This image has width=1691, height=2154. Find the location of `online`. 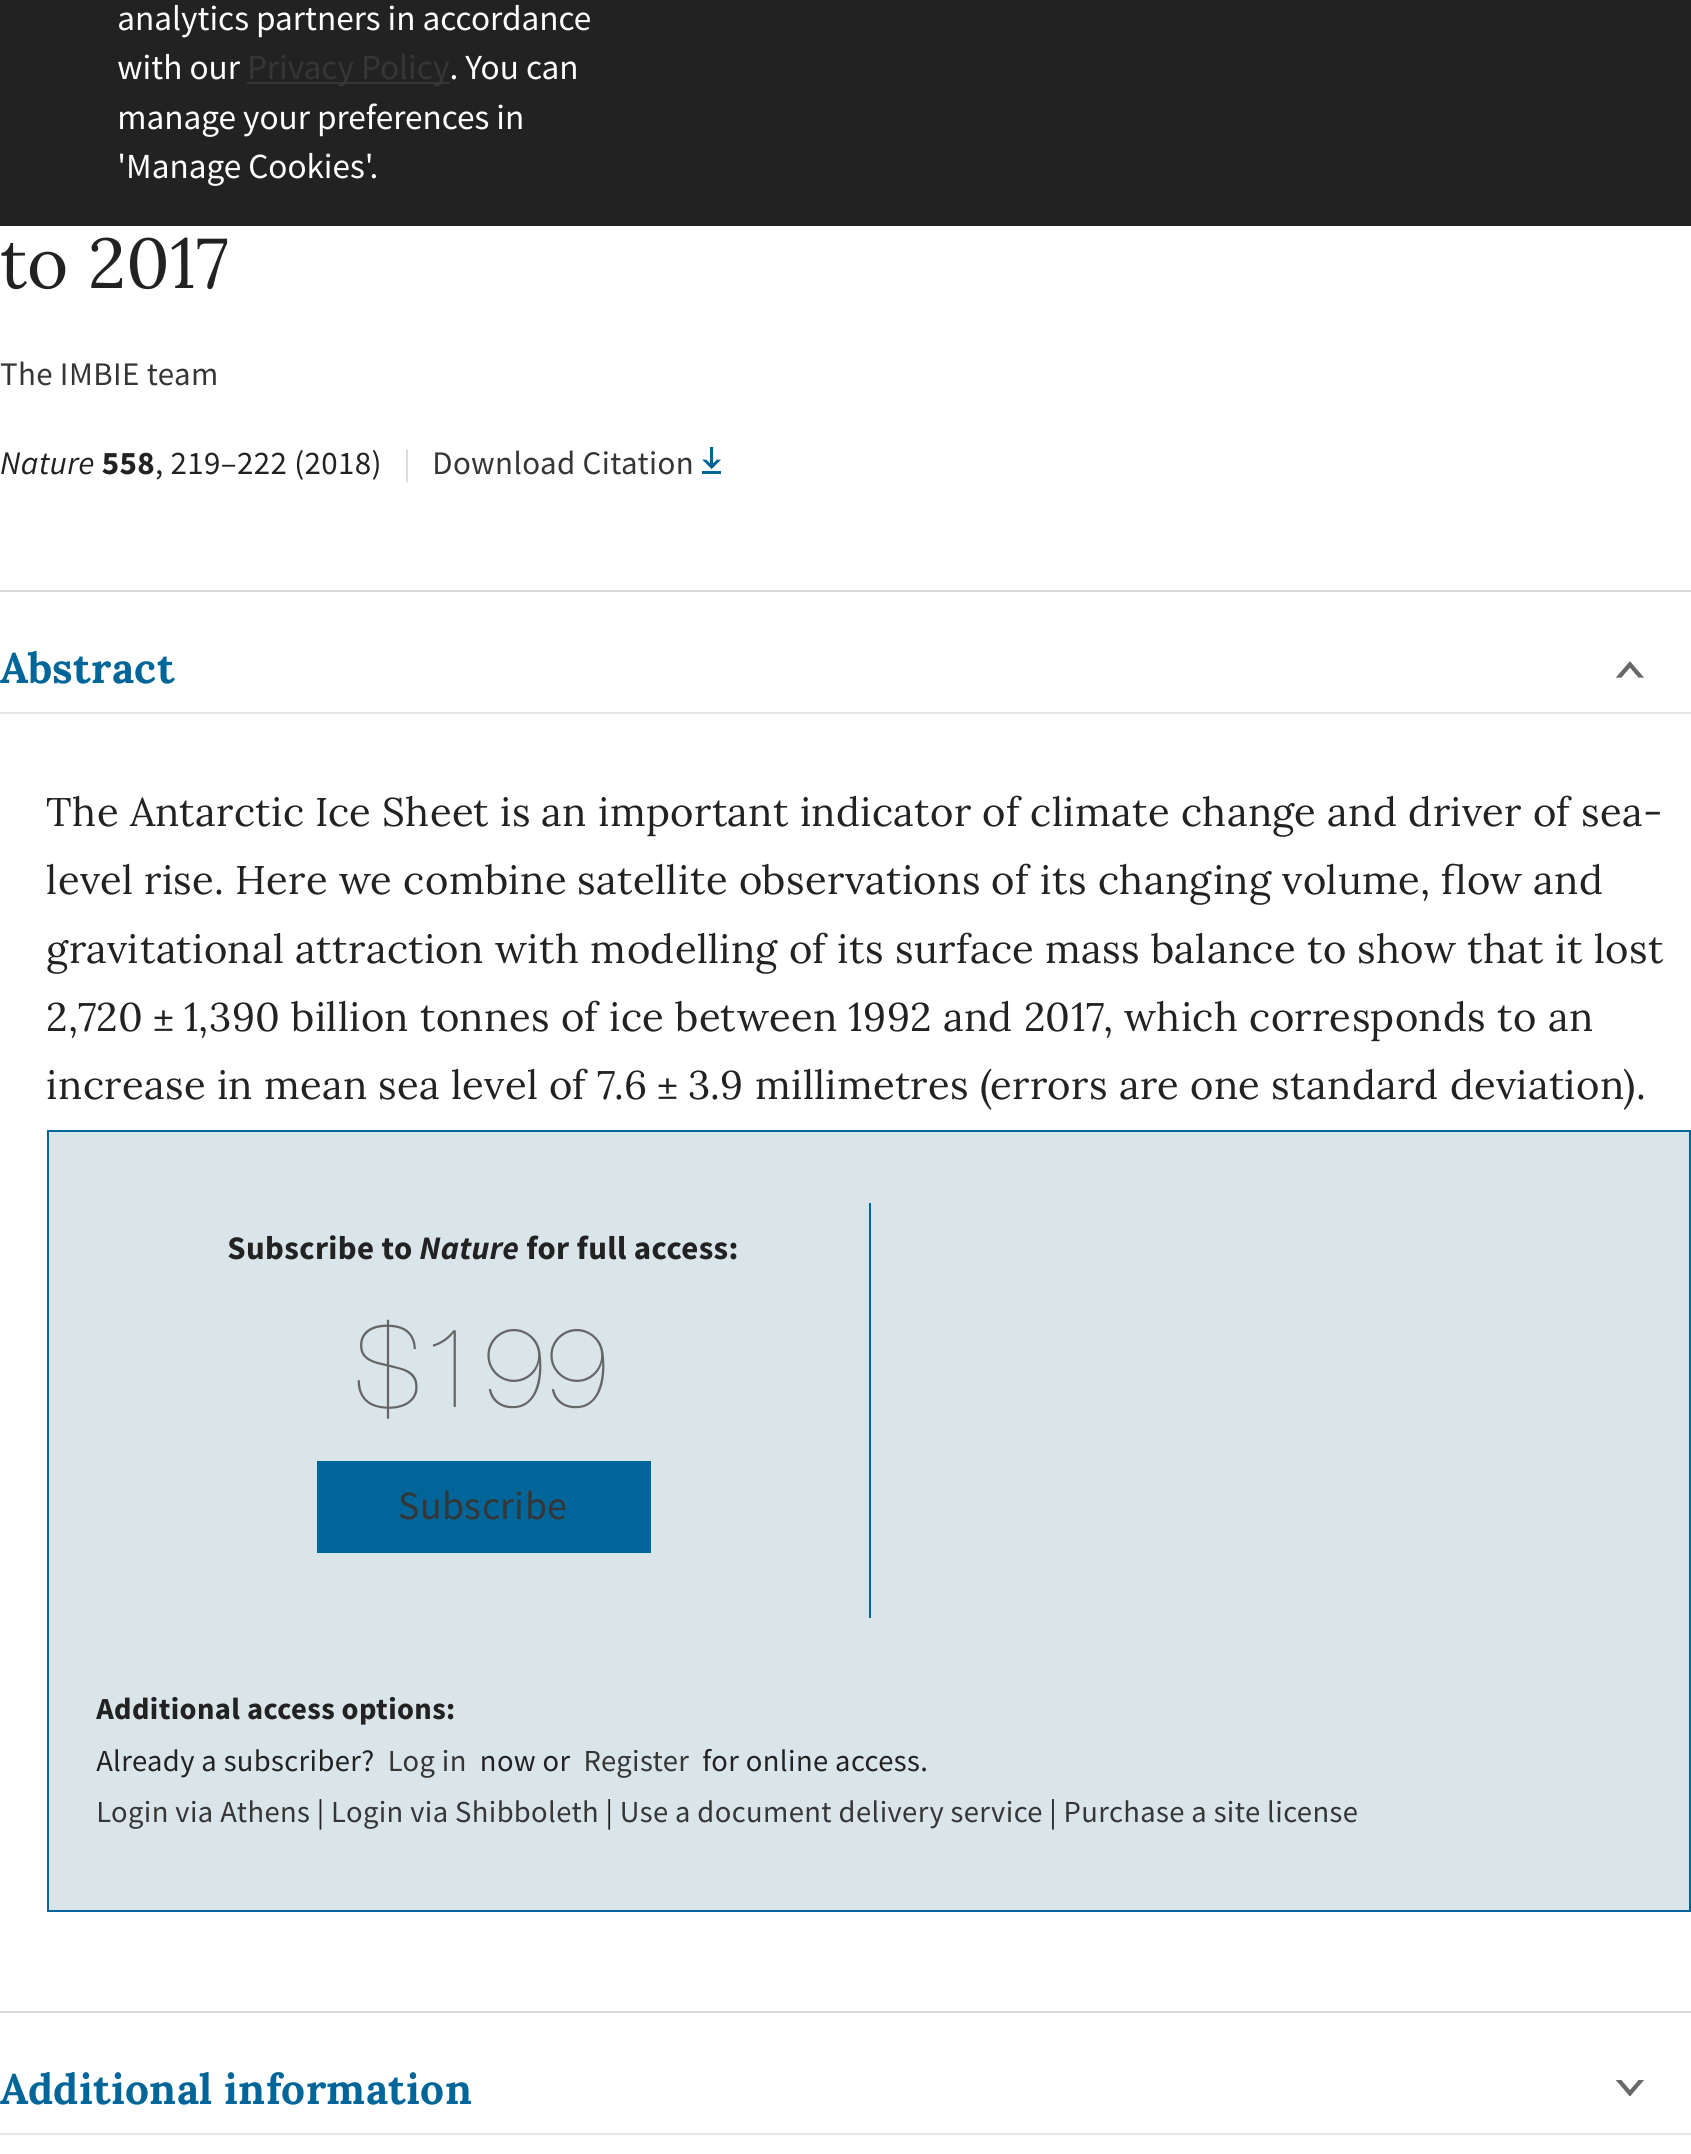

online is located at coordinates (787, 1760).
